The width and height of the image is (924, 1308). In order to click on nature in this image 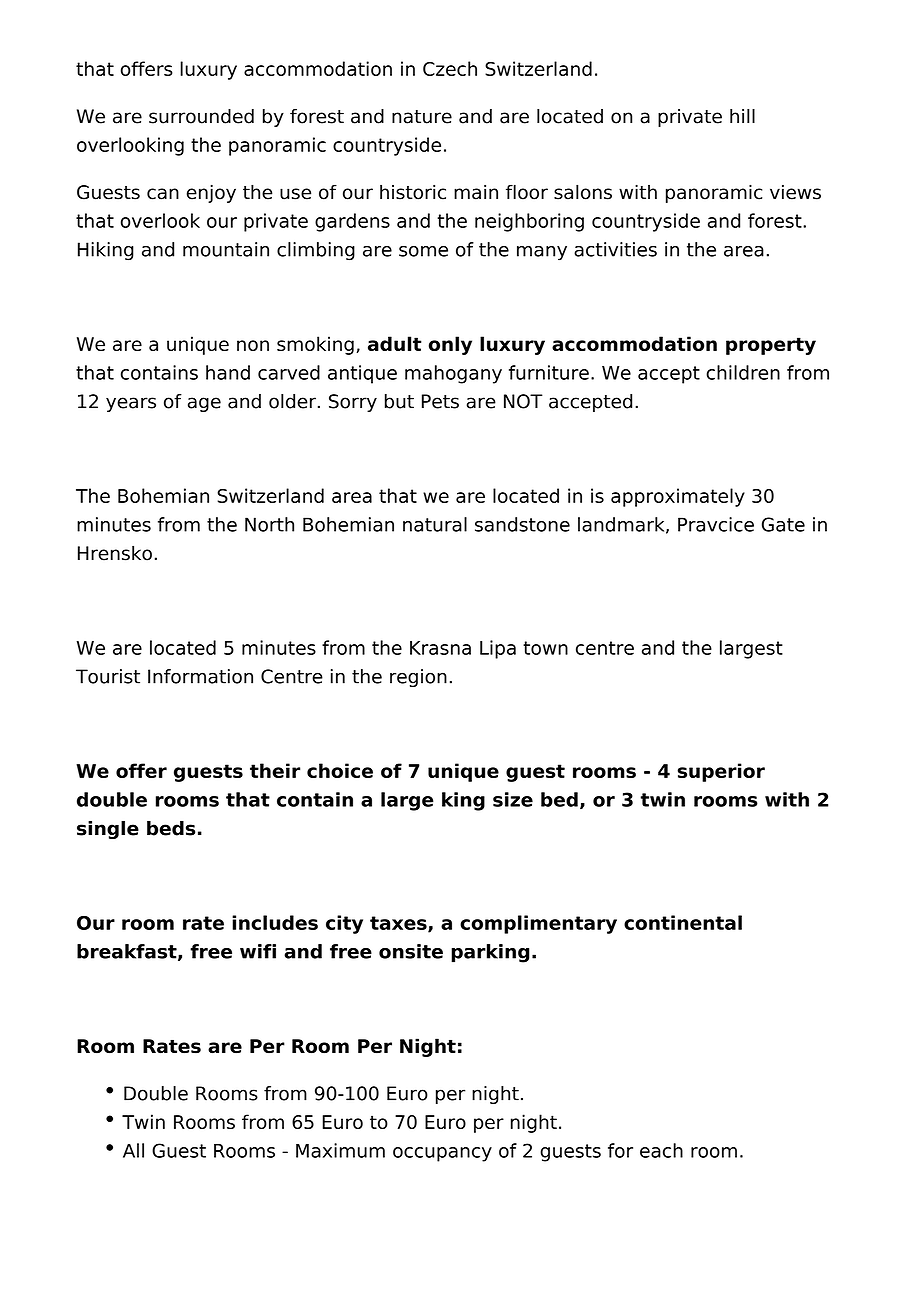, I will do `click(422, 117)`.
